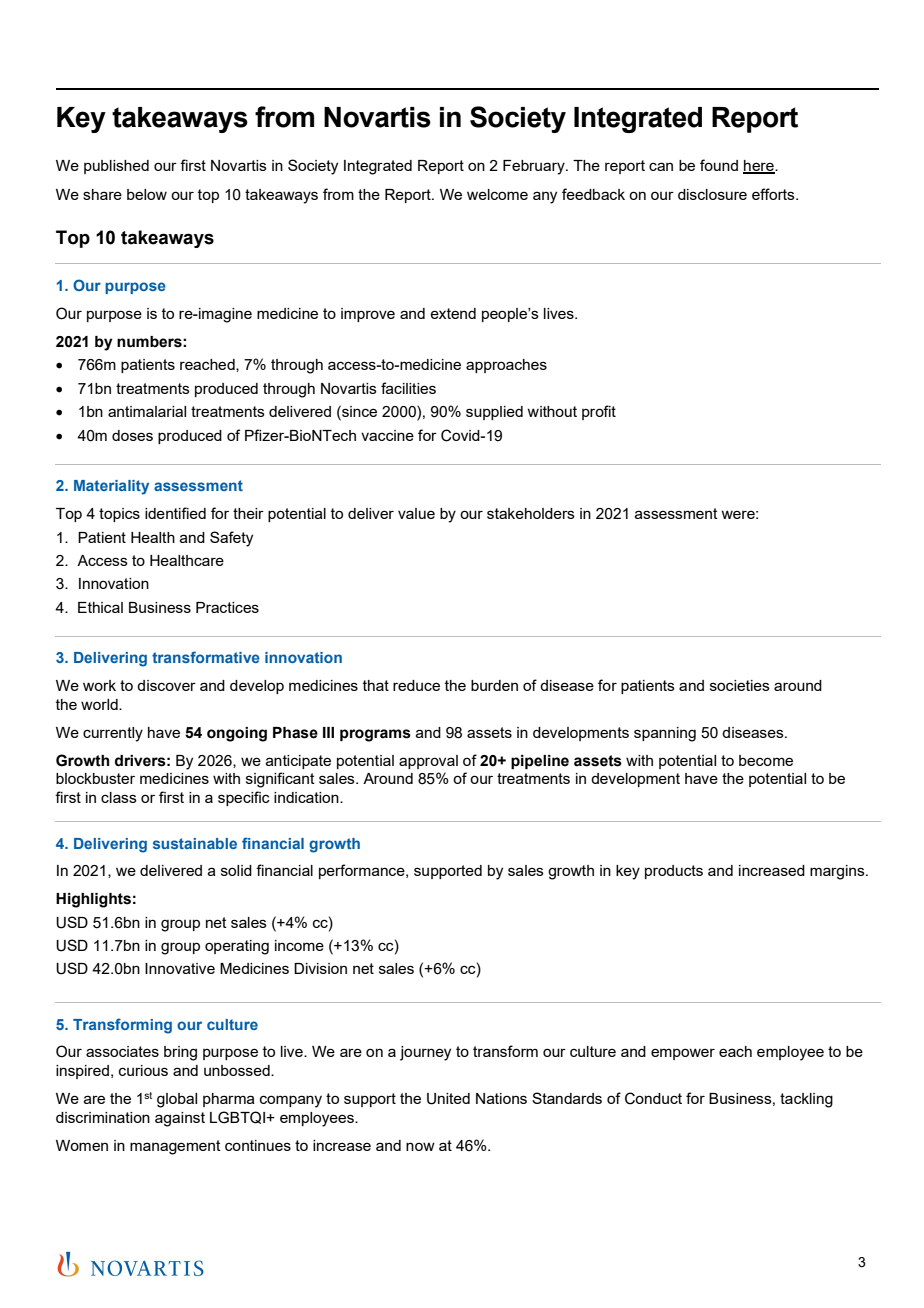  What do you see at coordinates (180, 1119) in the page?
I see `against` at bounding box center [180, 1119].
